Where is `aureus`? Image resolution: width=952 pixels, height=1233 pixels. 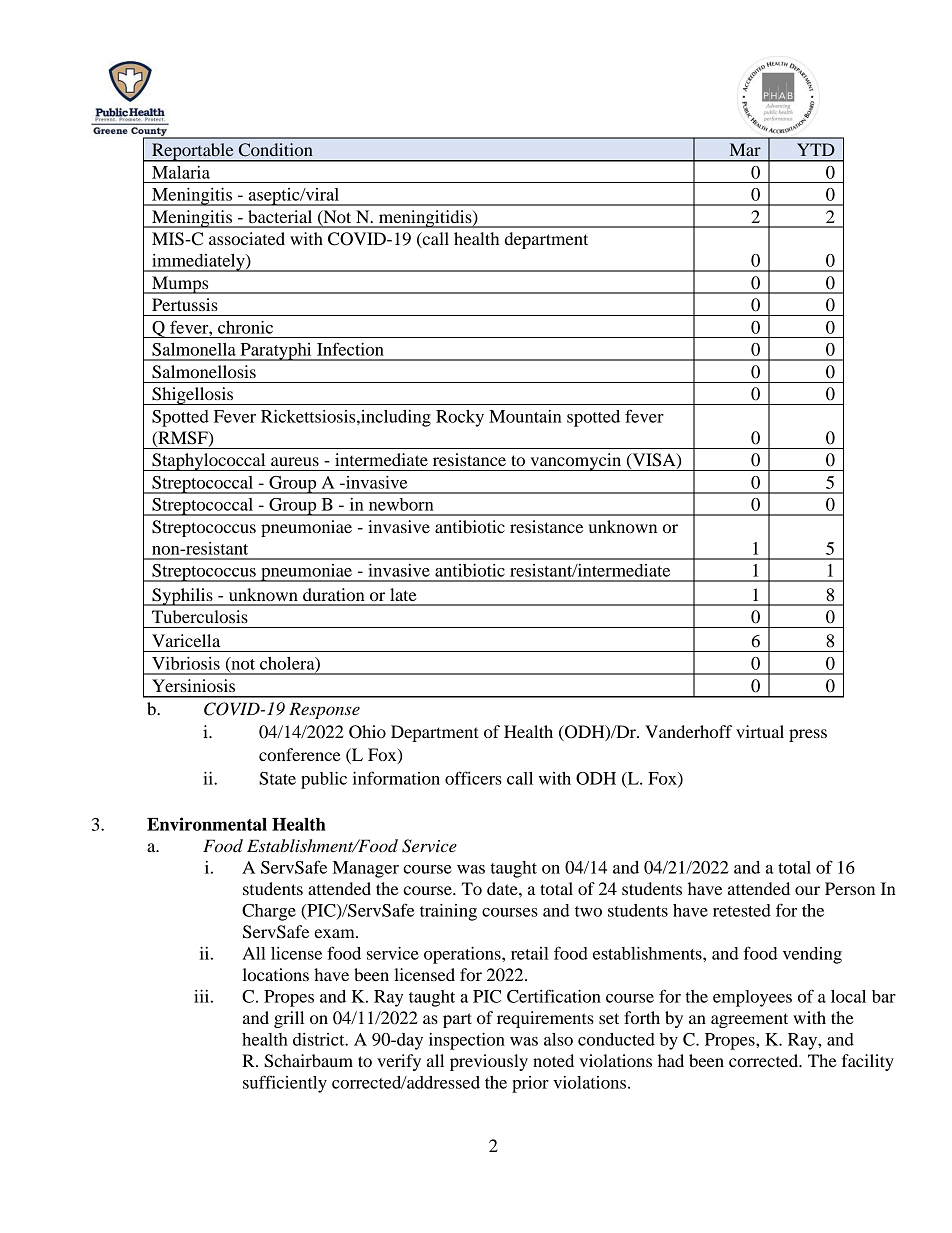 aureus is located at coordinates (295, 461).
